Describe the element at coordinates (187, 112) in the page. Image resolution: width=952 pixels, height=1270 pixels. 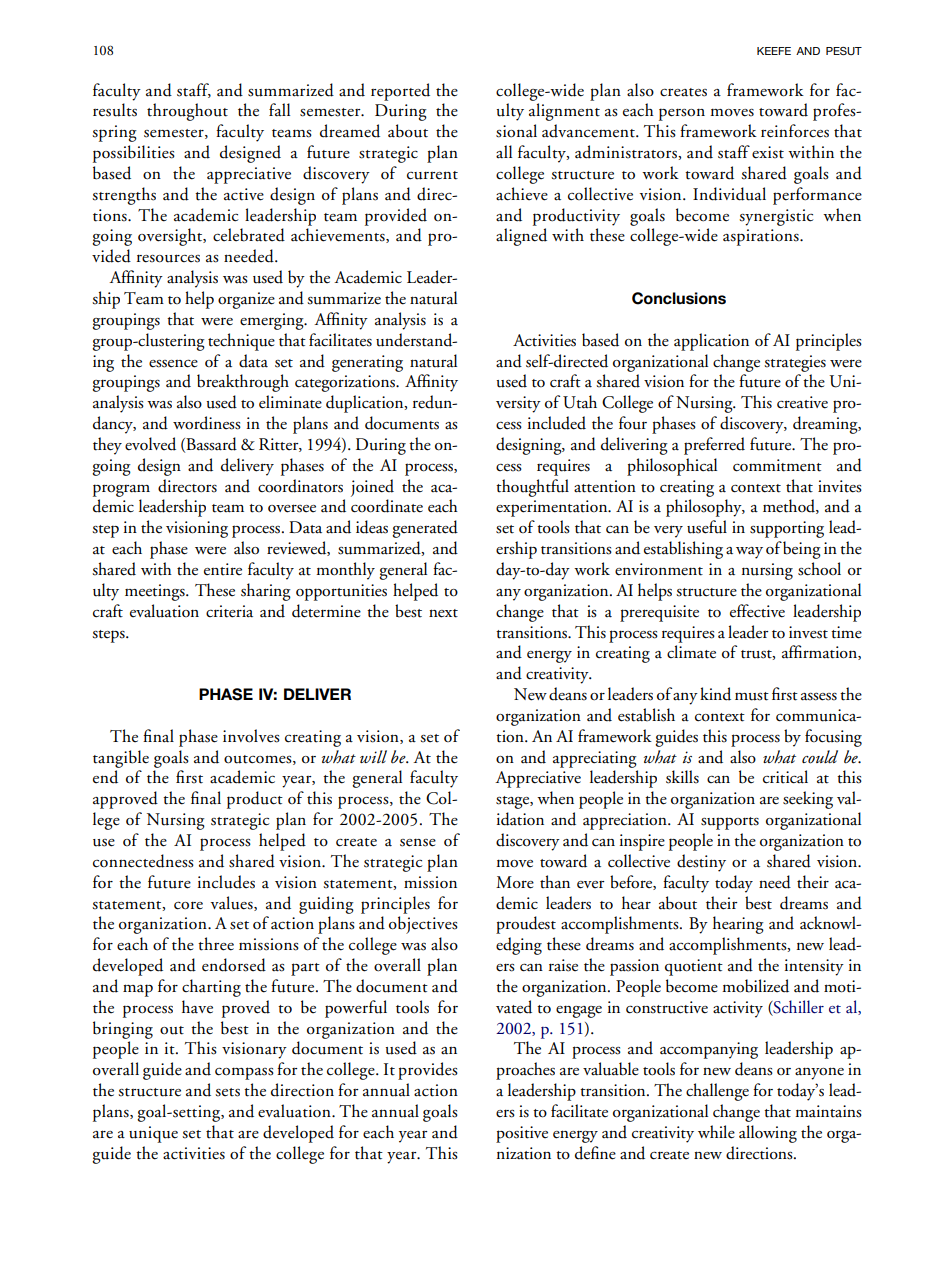
I see `throughout` at that location.
